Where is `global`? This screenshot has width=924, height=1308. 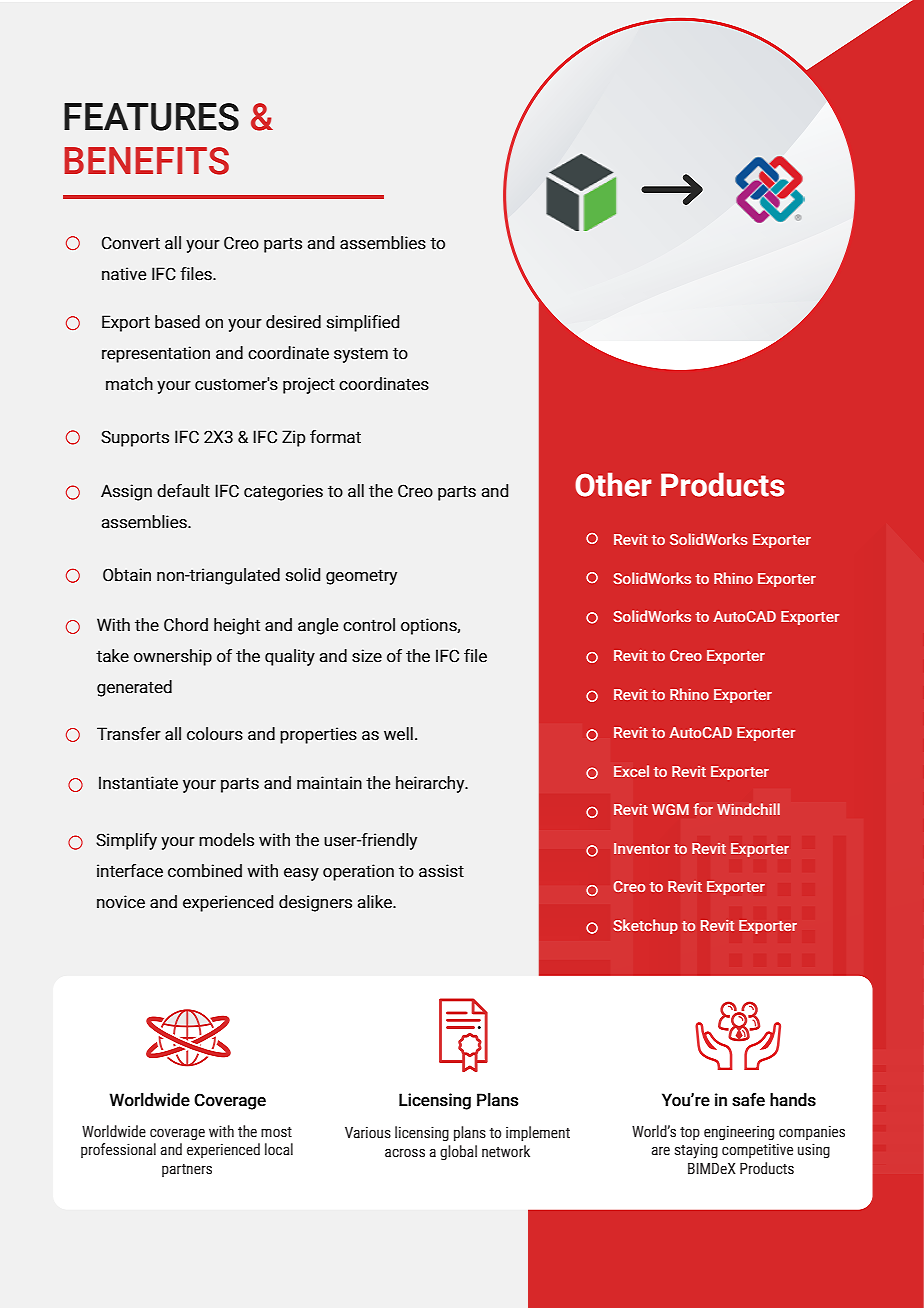
global is located at coordinates (458, 1152).
